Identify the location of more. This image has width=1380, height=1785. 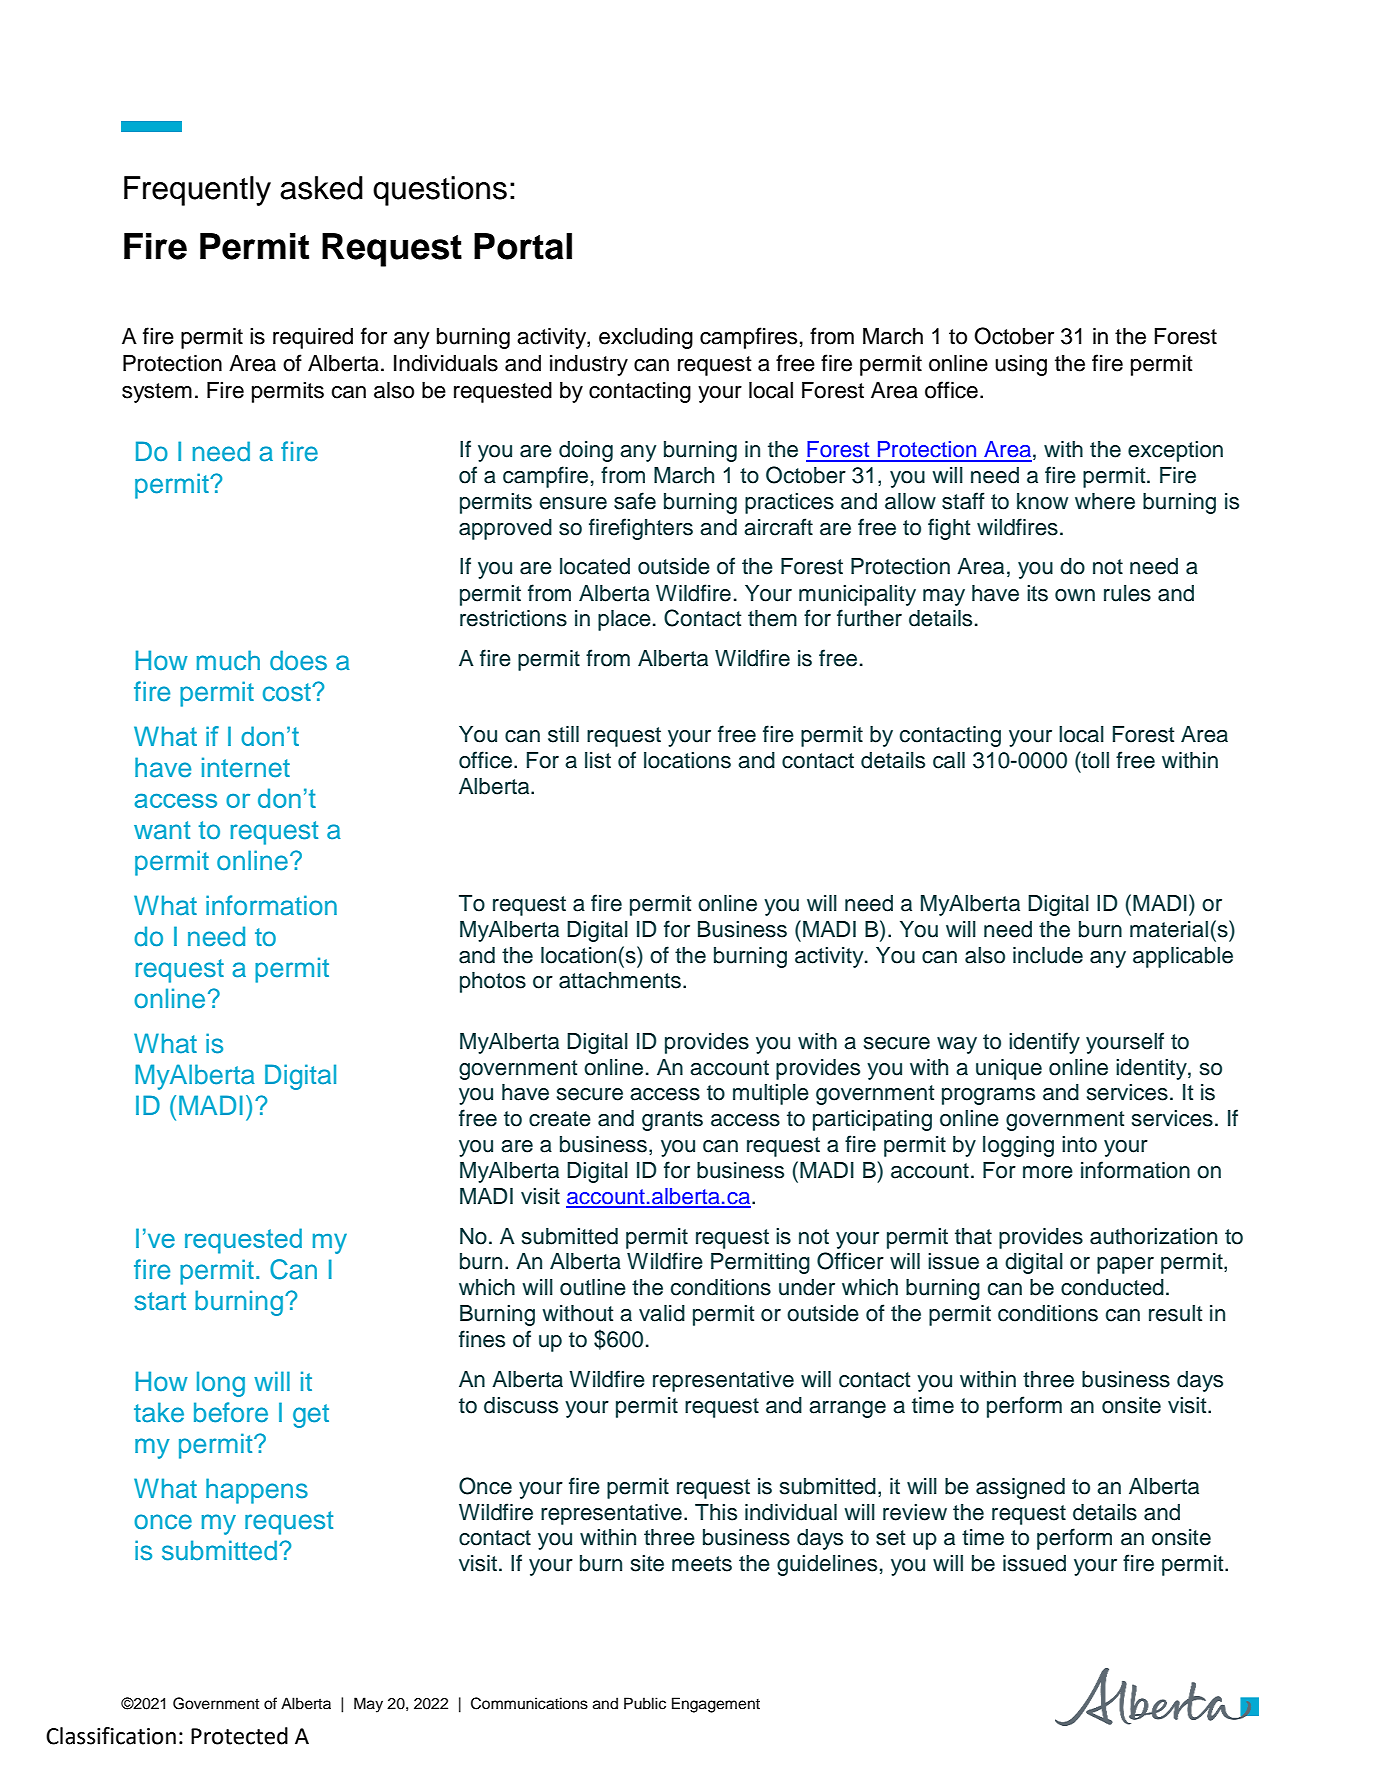
(1048, 1172).
